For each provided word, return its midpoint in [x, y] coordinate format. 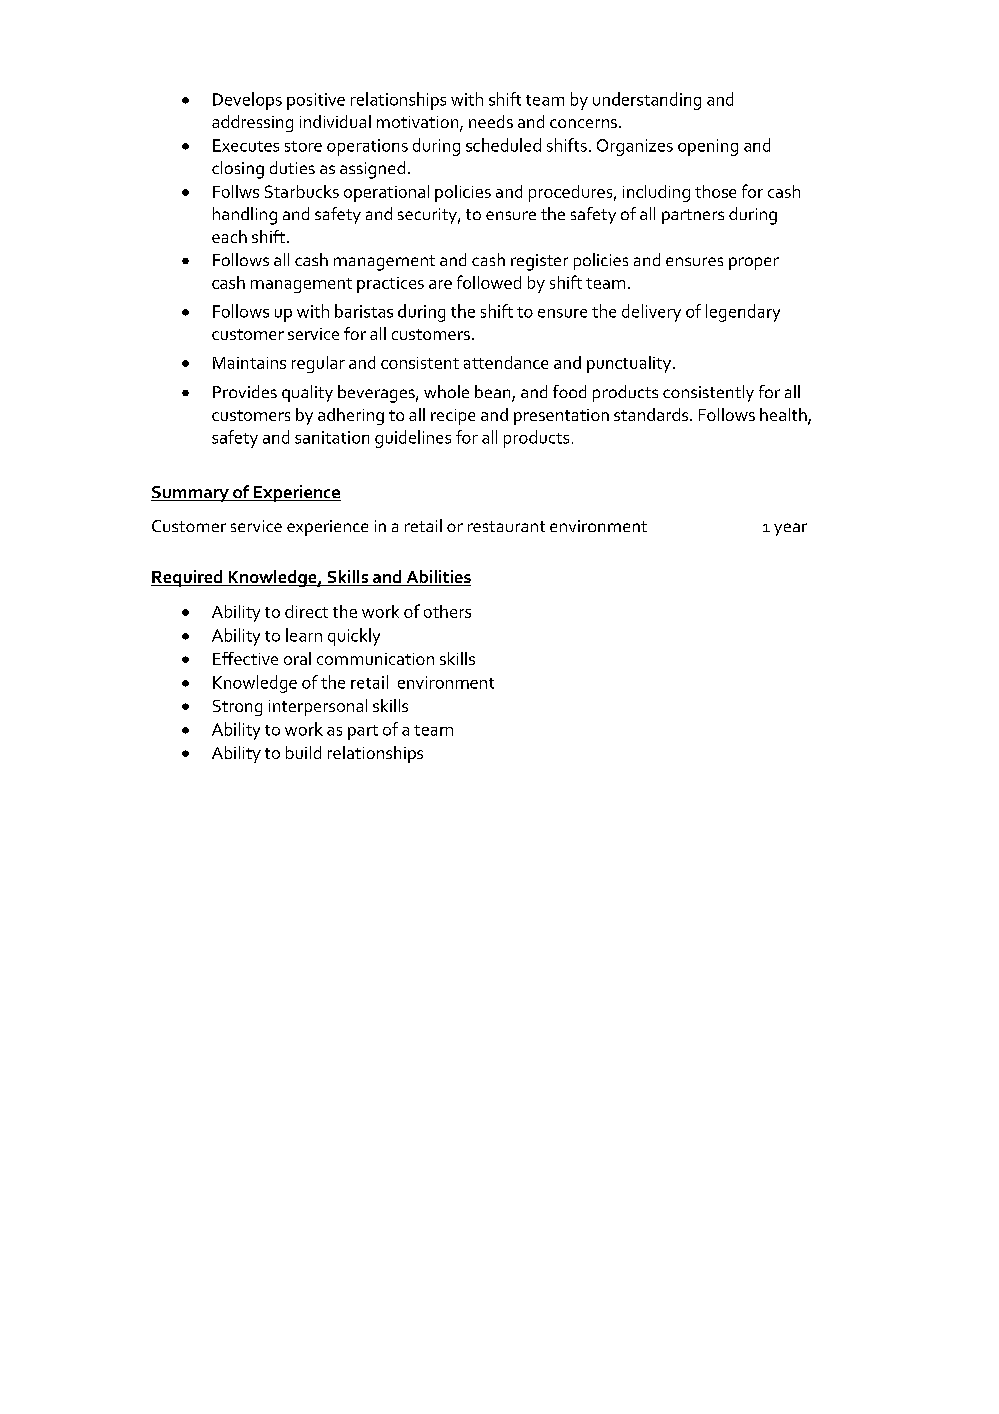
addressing [252, 123]
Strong [237, 708]
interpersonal [318, 707]
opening [708, 147]
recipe [453, 417]
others [447, 611]
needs [491, 121]
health [784, 416]
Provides [245, 391]
